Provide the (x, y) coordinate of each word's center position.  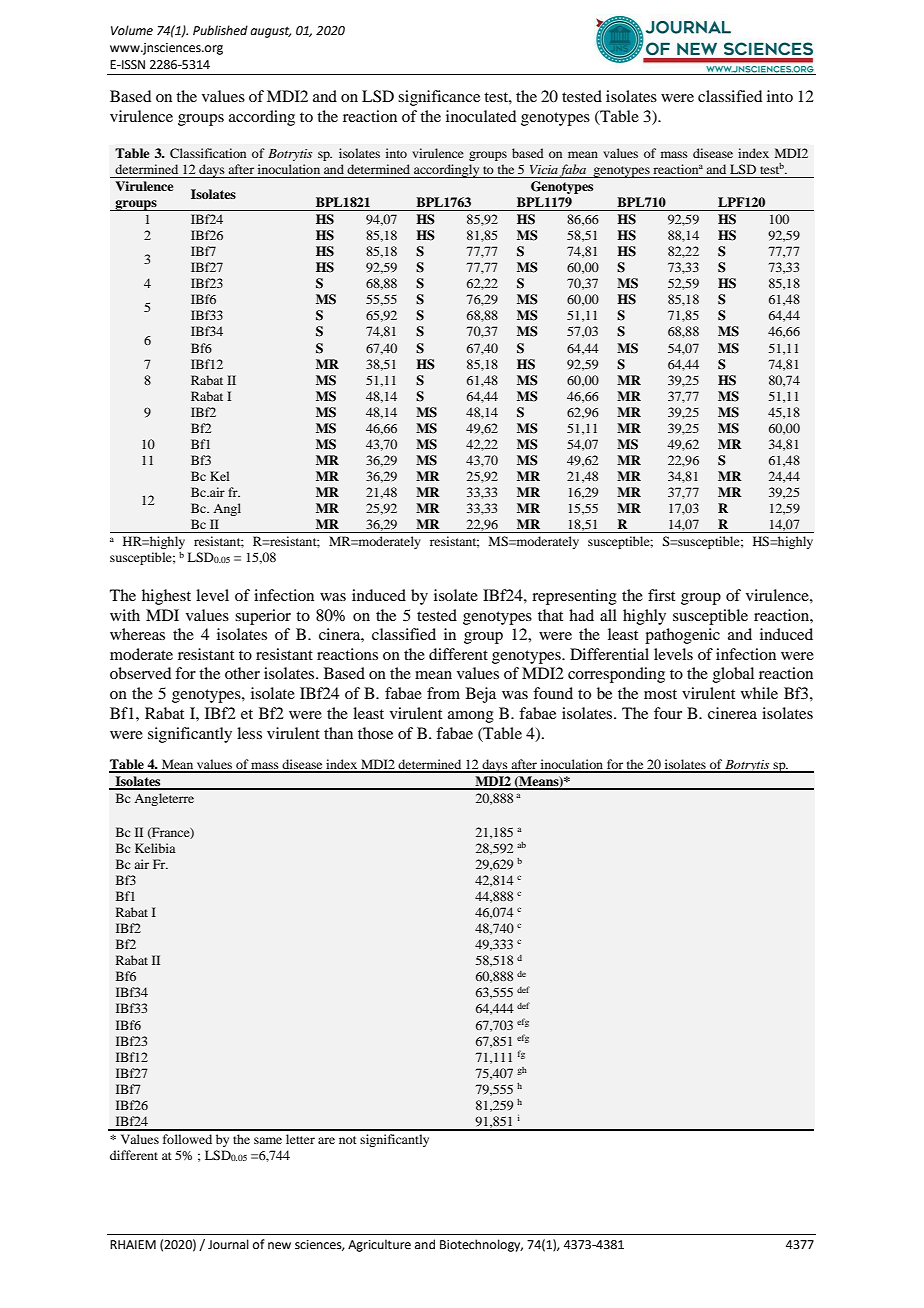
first (661, 595)
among (471, 717)
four (668, 713)
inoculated (481, 116)
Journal (228, 1244)
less (249, 733)
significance (439, 98)
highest (166, 597)
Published (220, 30)
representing (574, 597)
